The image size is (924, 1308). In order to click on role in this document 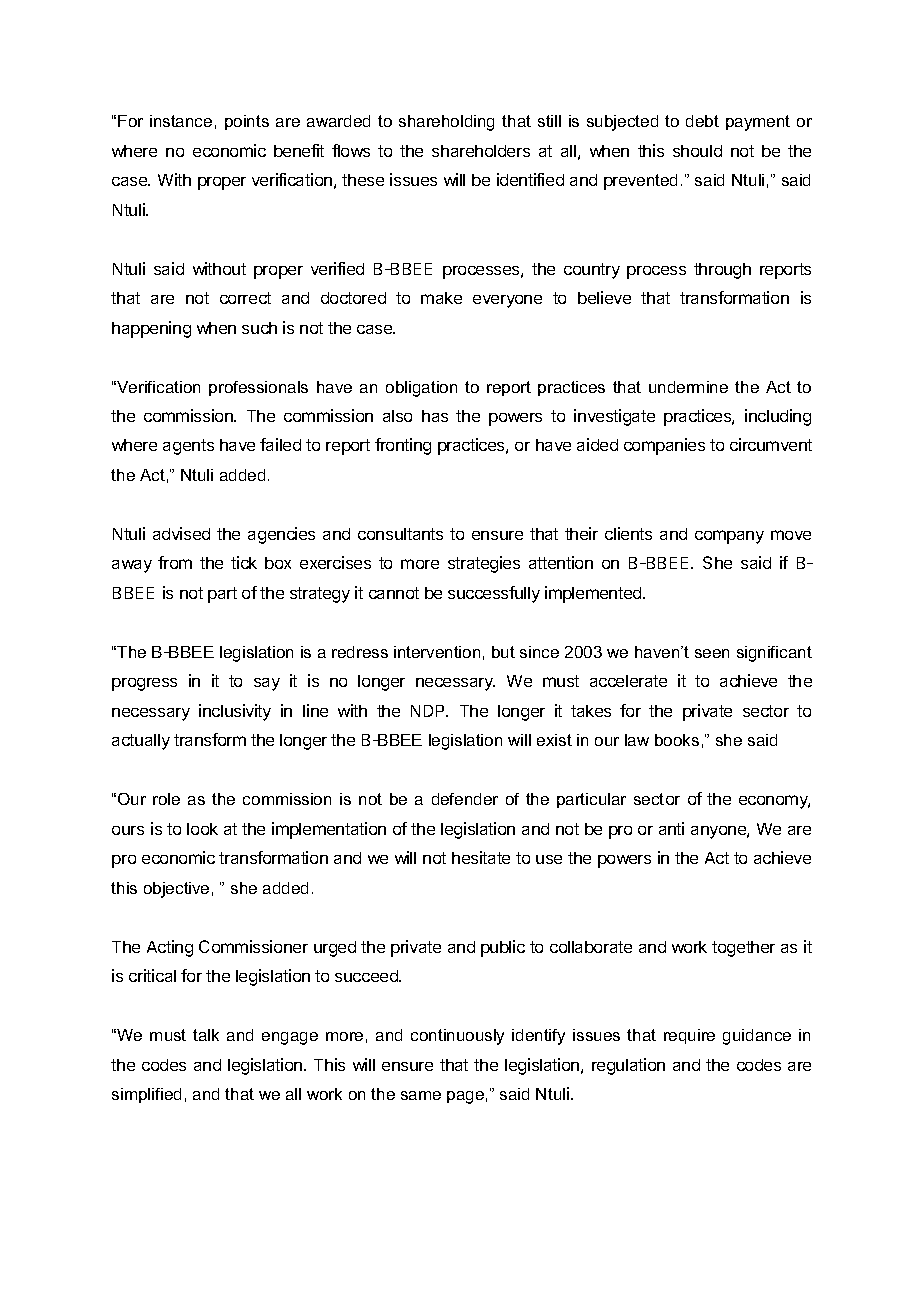, I will do `click(166, 799)`.
